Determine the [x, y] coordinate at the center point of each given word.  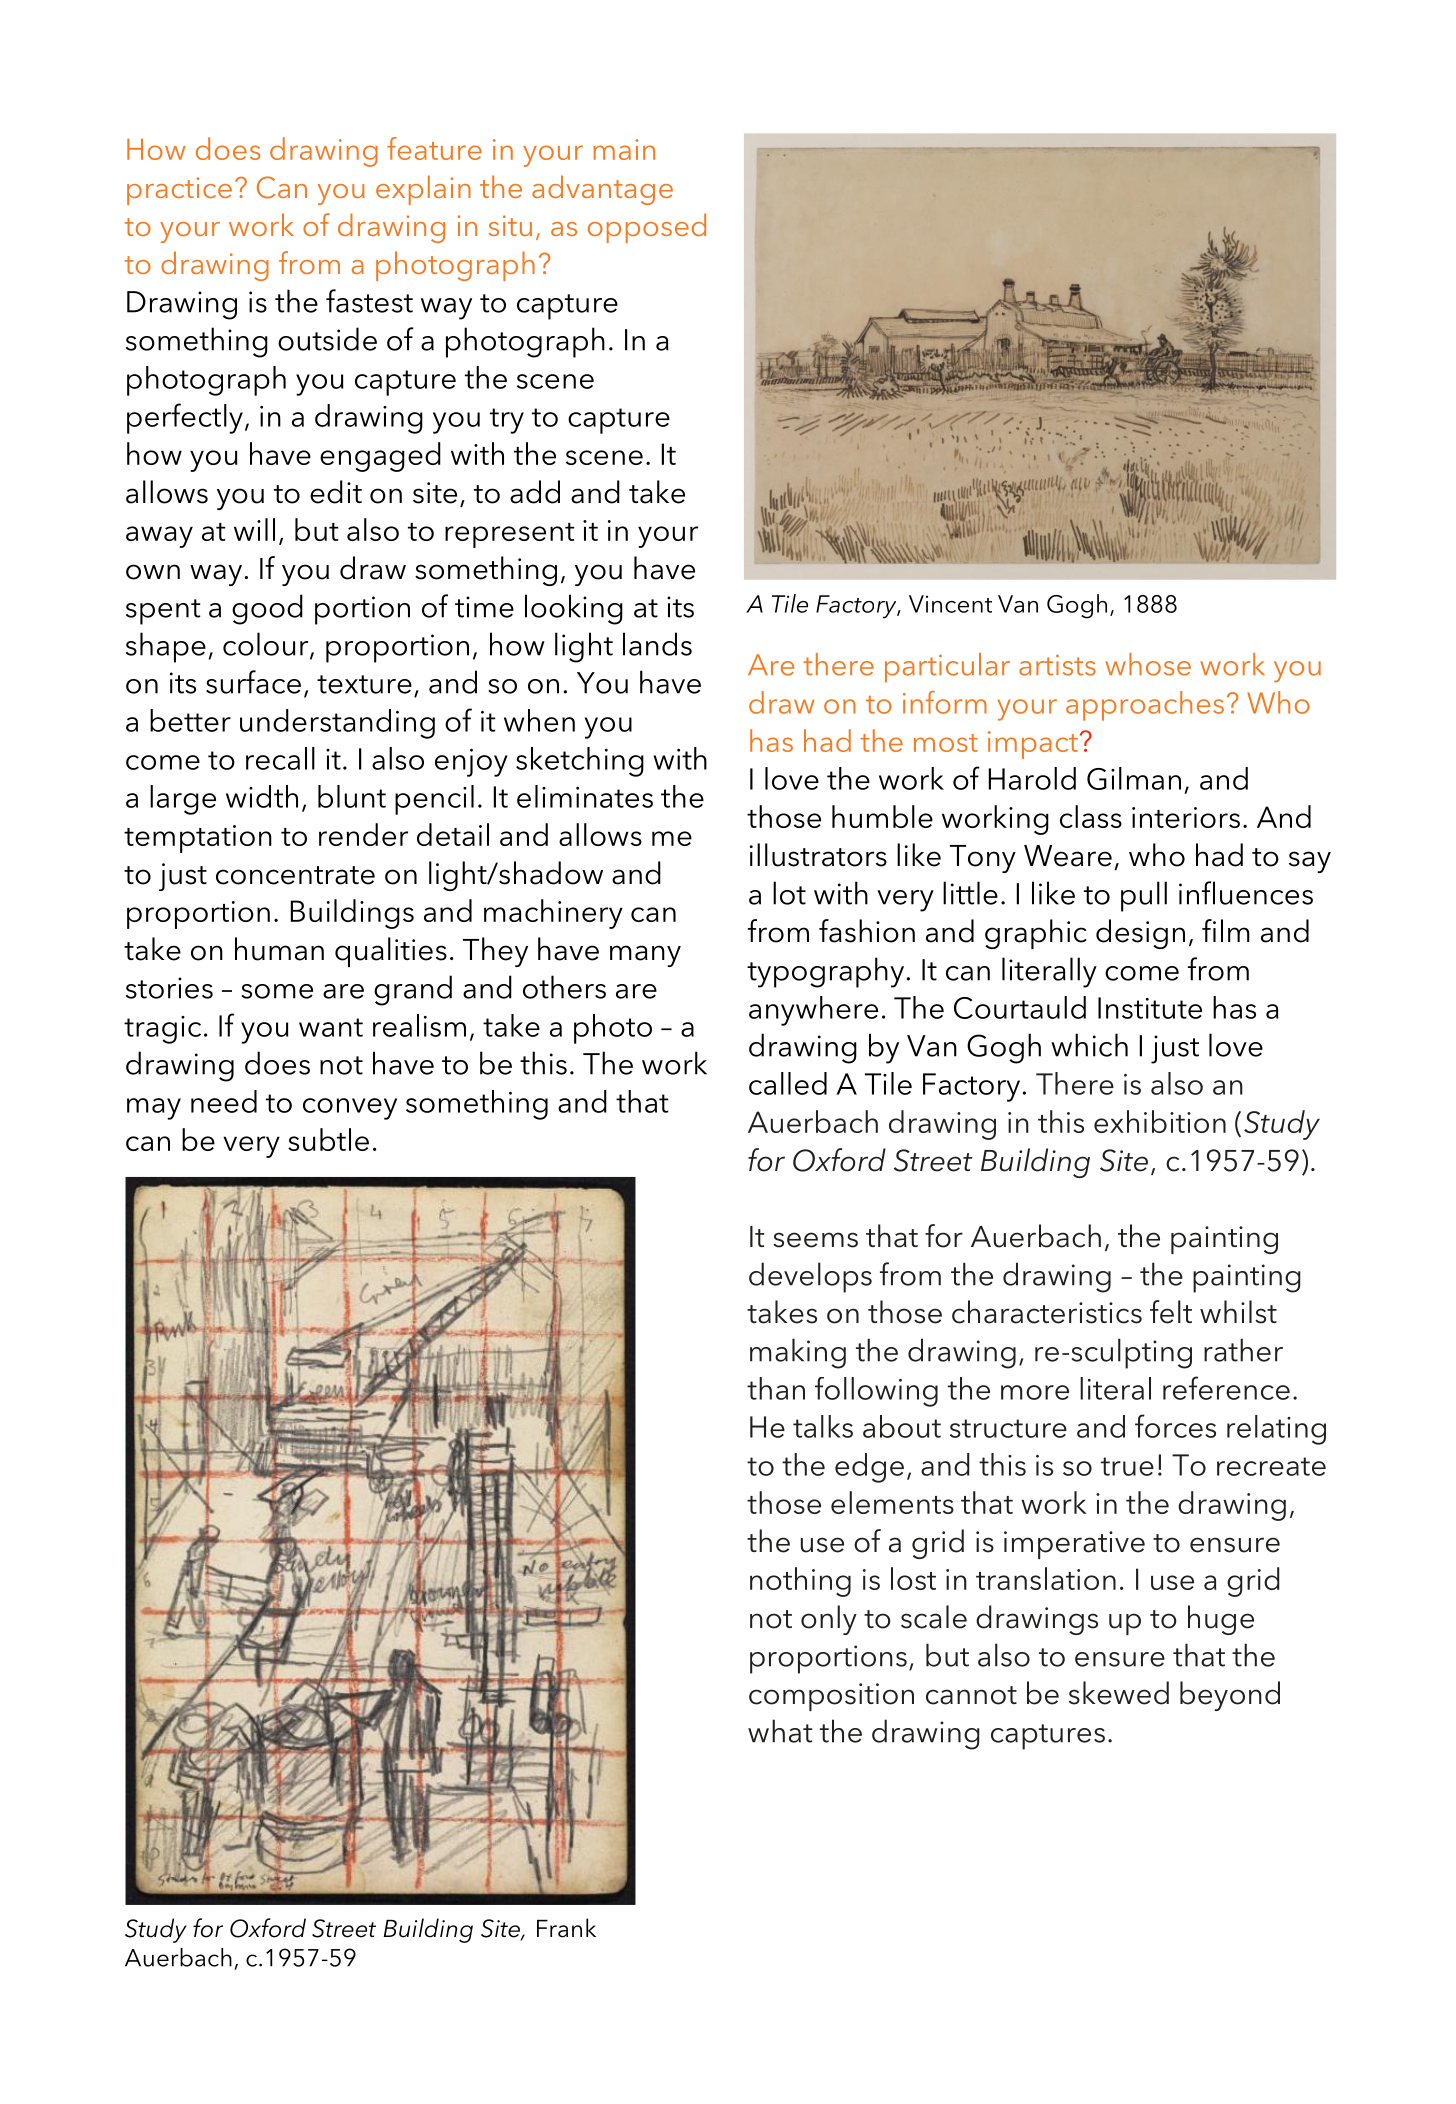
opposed [647, 228]
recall [280, 758]
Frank [566, 1928]
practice [179, 191]
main [624, 149]
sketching [580, 762]
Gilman [1134, 778]
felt [1171, 1312]
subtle [328, 1139]
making [798, 1353]
